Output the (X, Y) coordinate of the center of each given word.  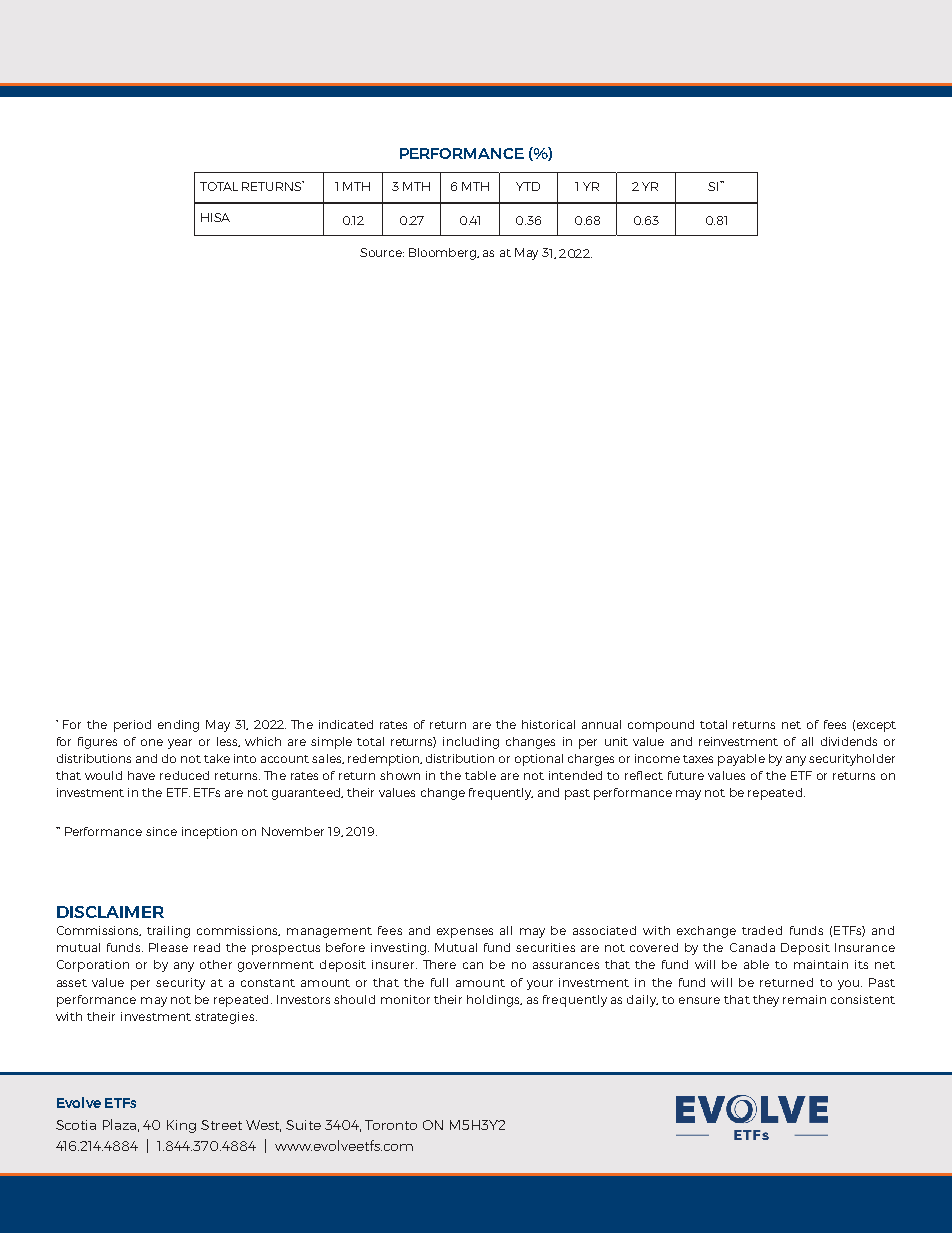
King (181, 1126)
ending (178, 726)
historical (548, 724)
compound (661, 726)
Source (382, 252)
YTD (528, 186)
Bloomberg (443, 254)
